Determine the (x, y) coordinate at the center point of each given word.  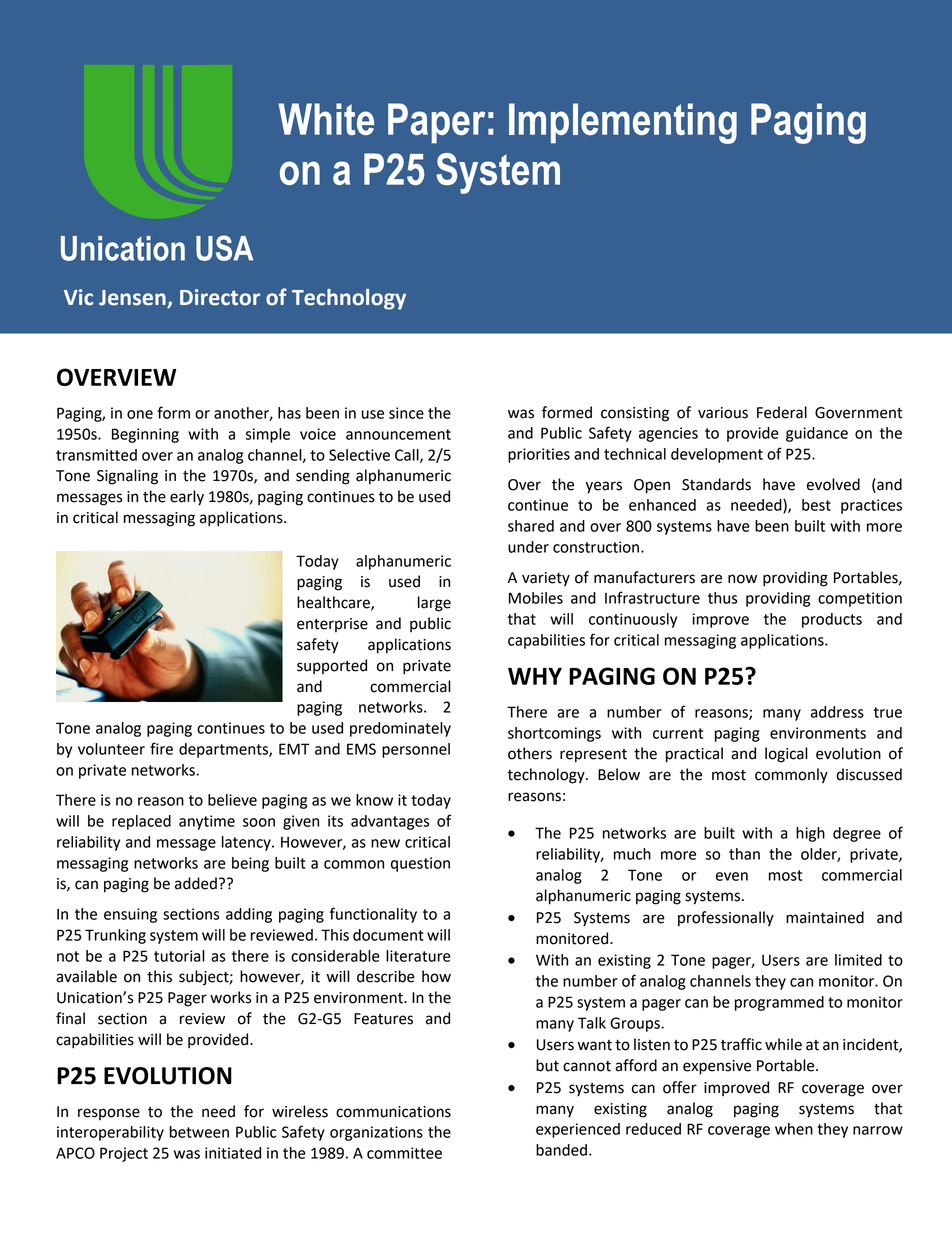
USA (224, 248)
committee (404, 1153)
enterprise (332, 625)
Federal (782, 412)
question (420, 864)
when (794, 1129)
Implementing (623, 123)
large (434, 604)
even (732, 876)
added (196, 883)
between (199, 1132)
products (832, 620)
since (406, 413)
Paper (436, 123)
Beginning (145, 435)
